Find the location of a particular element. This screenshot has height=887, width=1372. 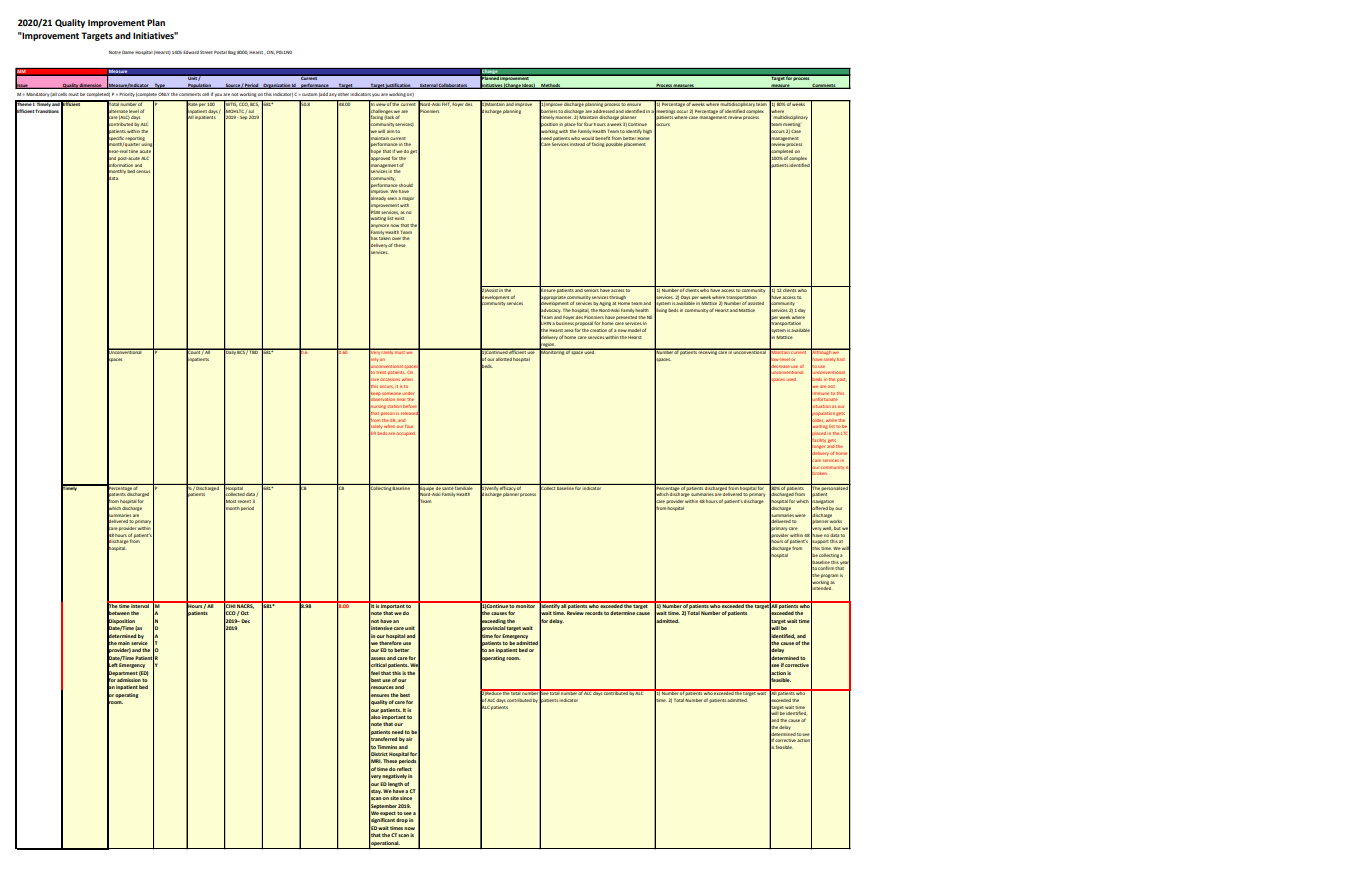

custom is located at coordinates (308, 94).
